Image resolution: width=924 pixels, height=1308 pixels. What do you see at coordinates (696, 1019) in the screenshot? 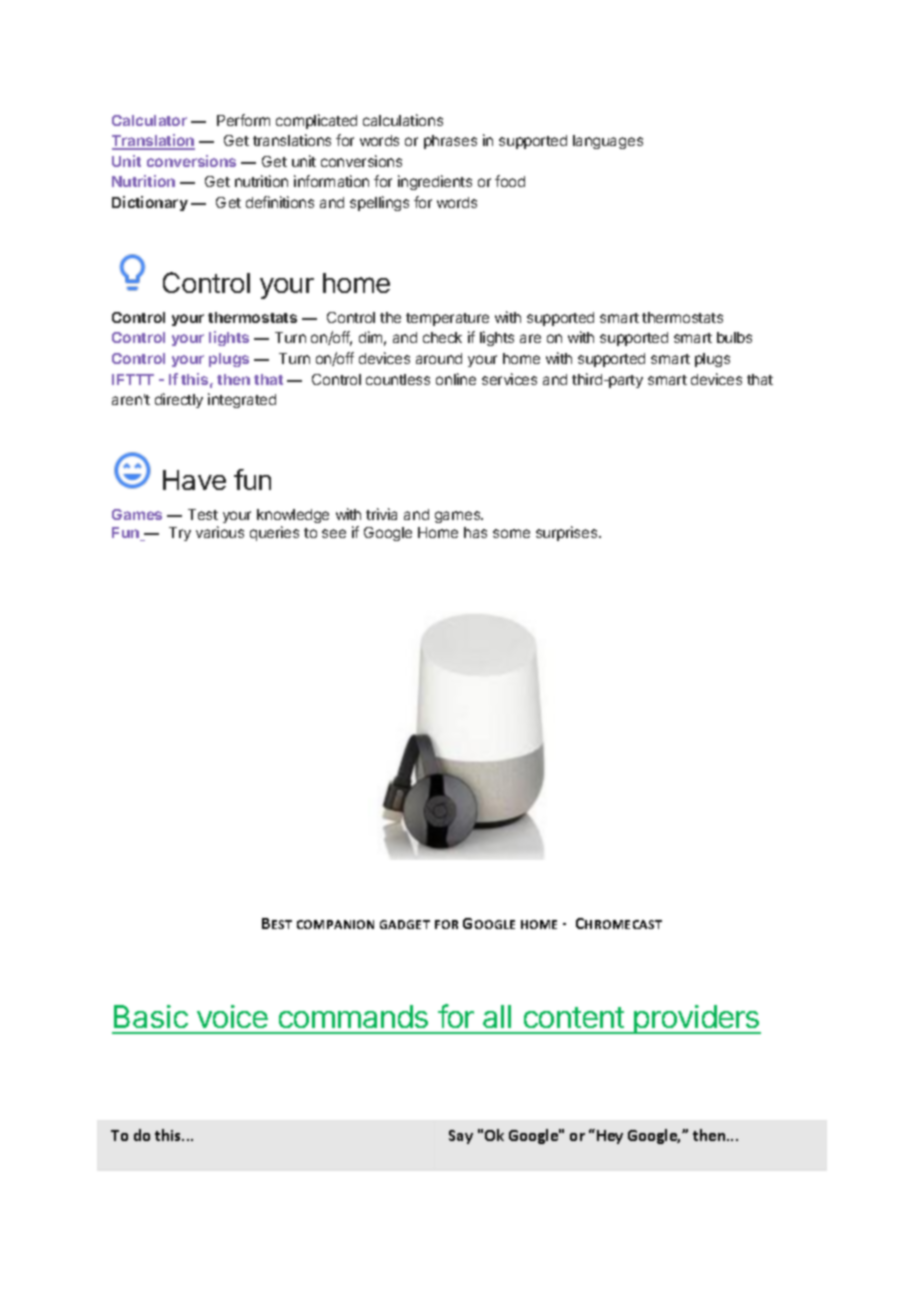
I see `providers` at bounding box center [696, 1019].
